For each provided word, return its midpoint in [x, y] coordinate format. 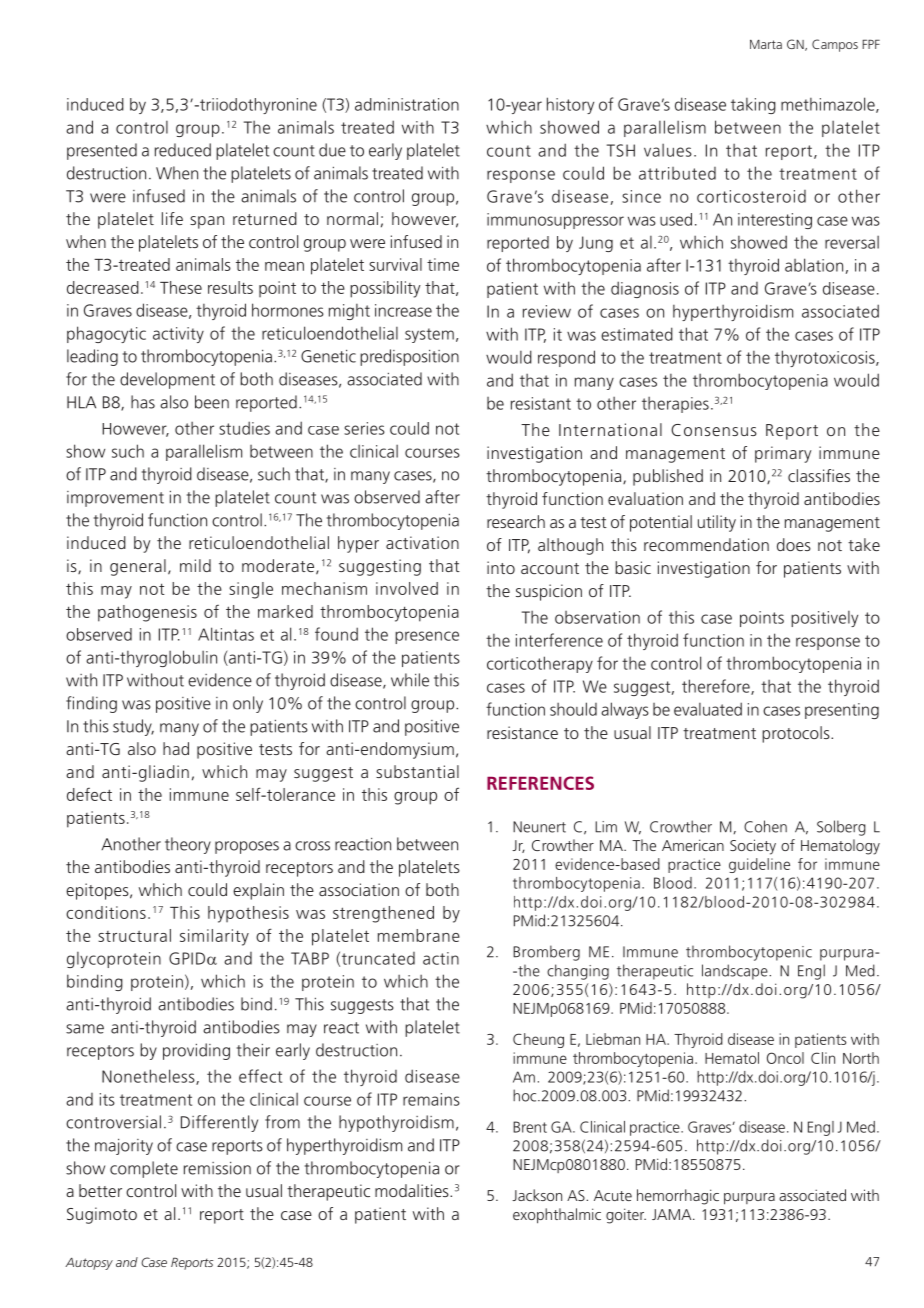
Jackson [537, 1195]
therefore [717, 687]
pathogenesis [147, 613]
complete [144, 1169]
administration [407, 104]
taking [753, 106]
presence [427, 637]
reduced [183, 150]
